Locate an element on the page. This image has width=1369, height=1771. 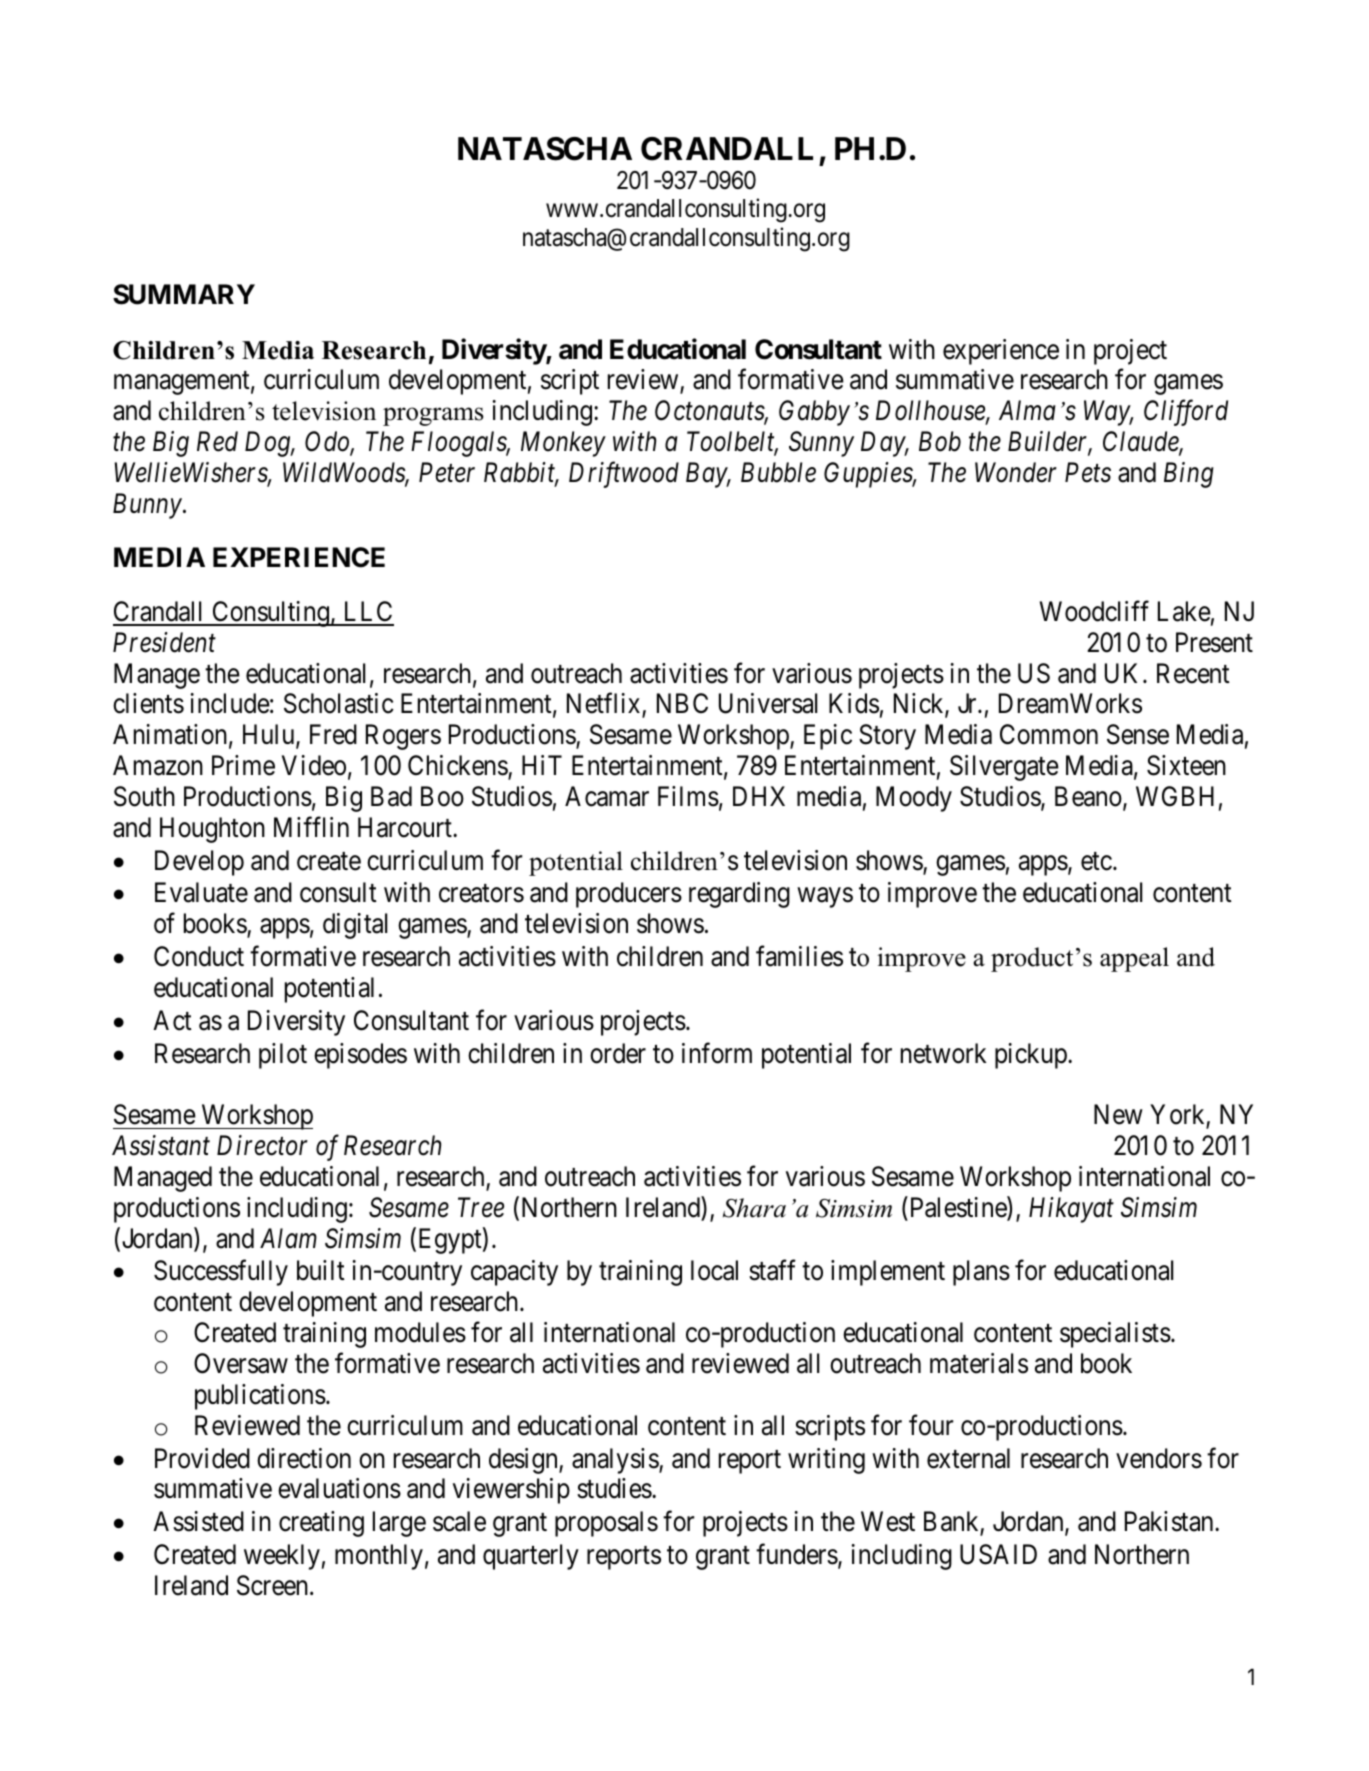
Director is located at coordinates (262, 1146).
